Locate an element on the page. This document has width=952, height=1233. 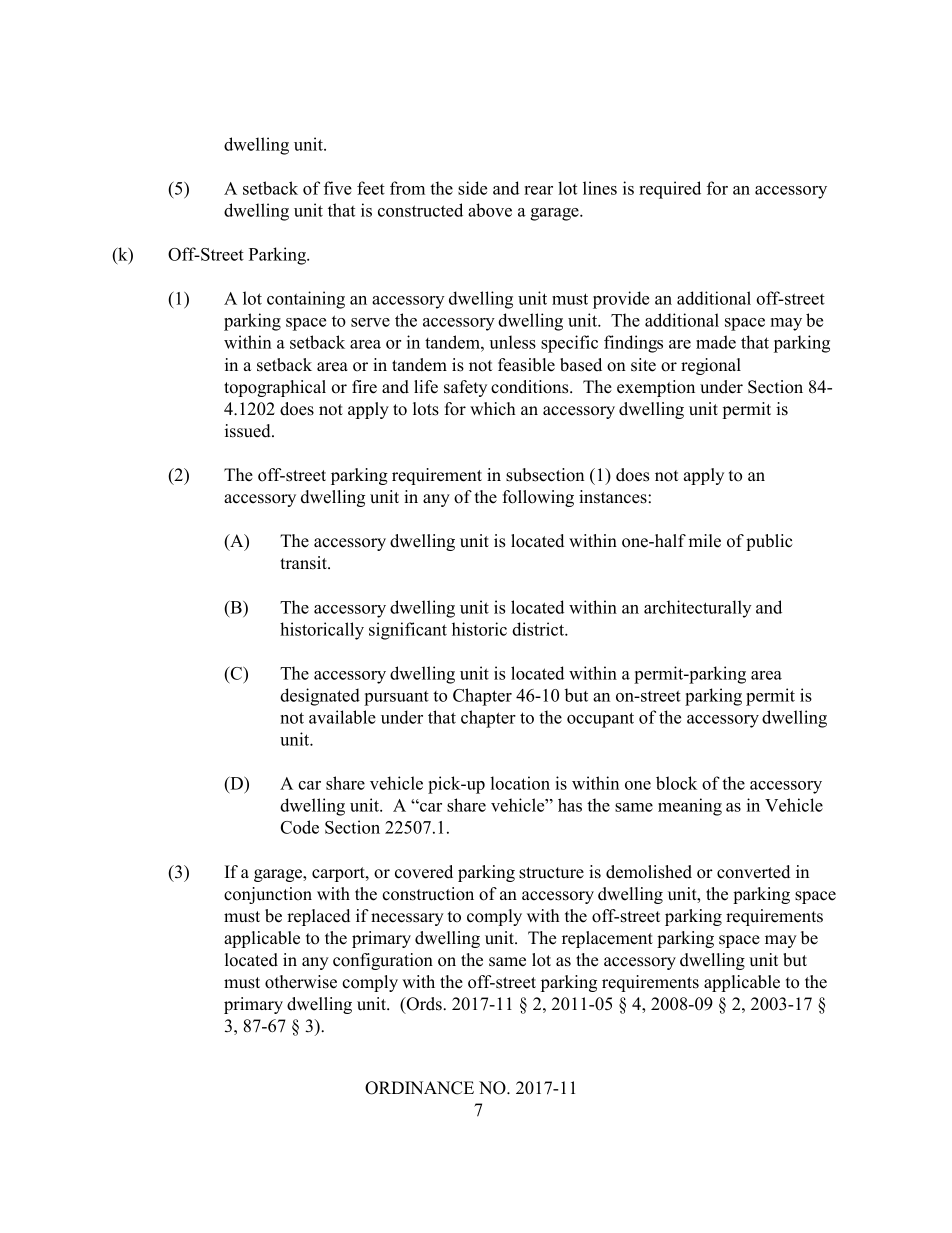
block is located at coordinates (676, 783).
